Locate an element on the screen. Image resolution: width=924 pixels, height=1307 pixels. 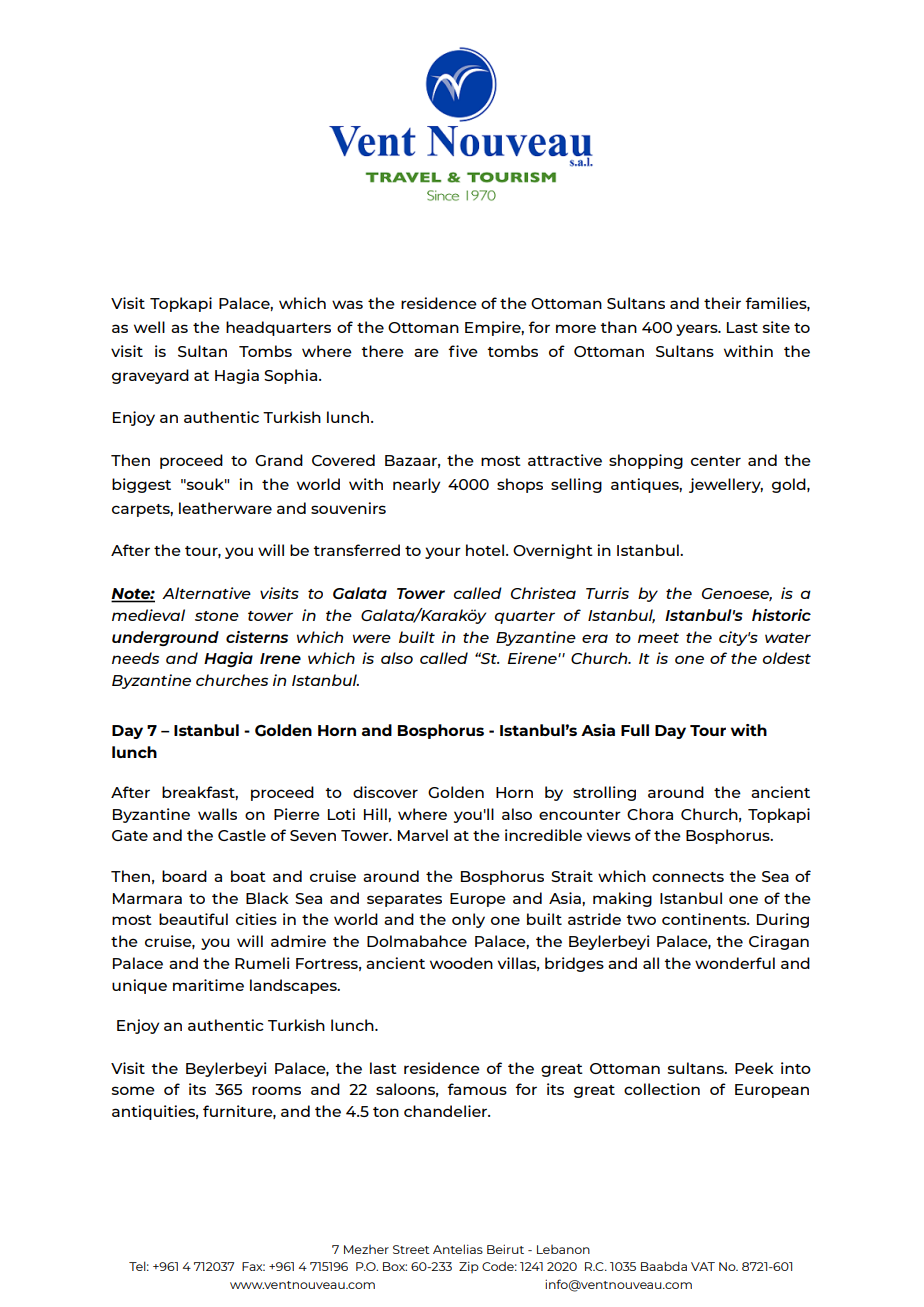
wonderful is located at coordinates (735, 963).
